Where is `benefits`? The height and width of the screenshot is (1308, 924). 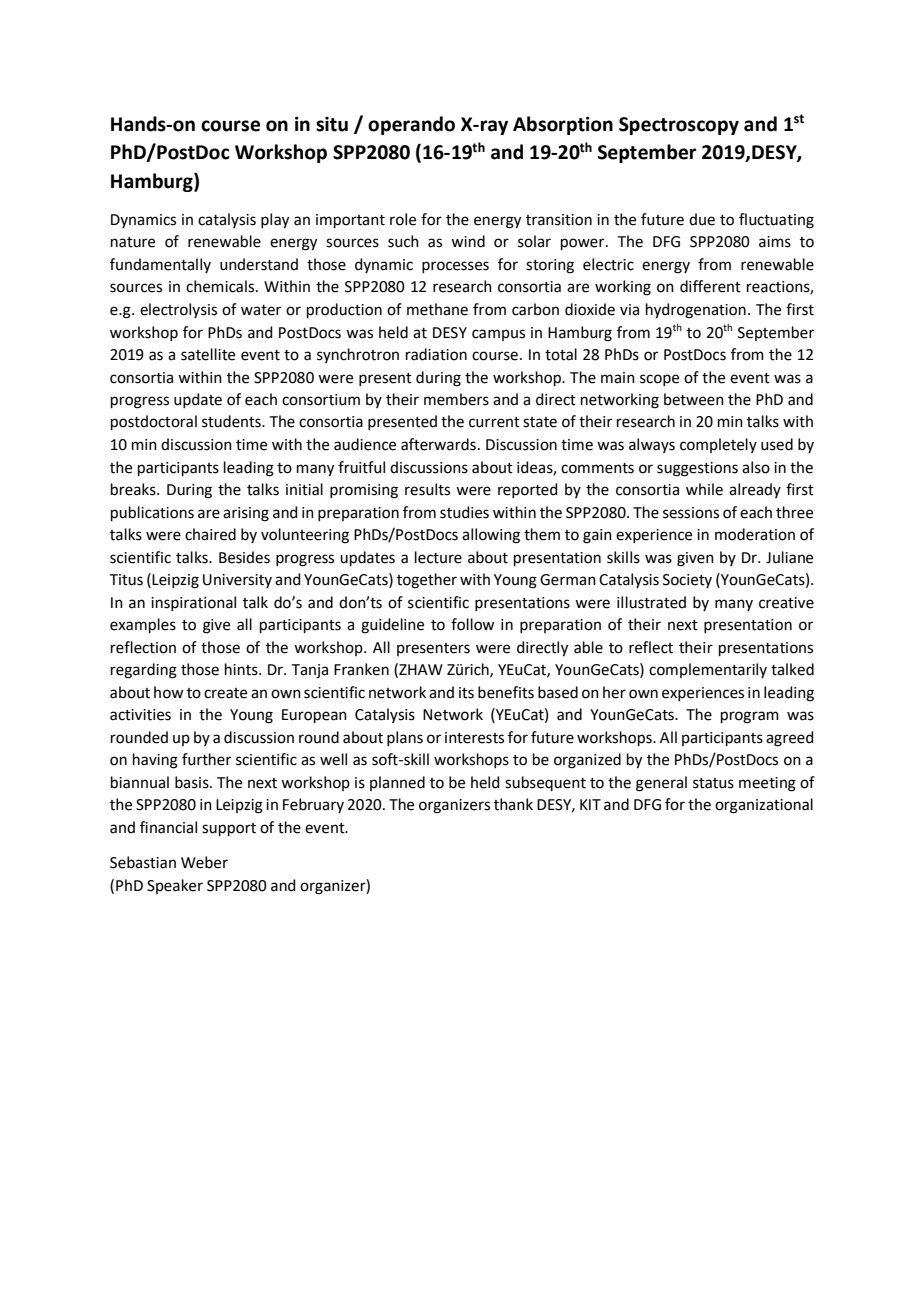
benefits is located at coordinates (506, 692).
